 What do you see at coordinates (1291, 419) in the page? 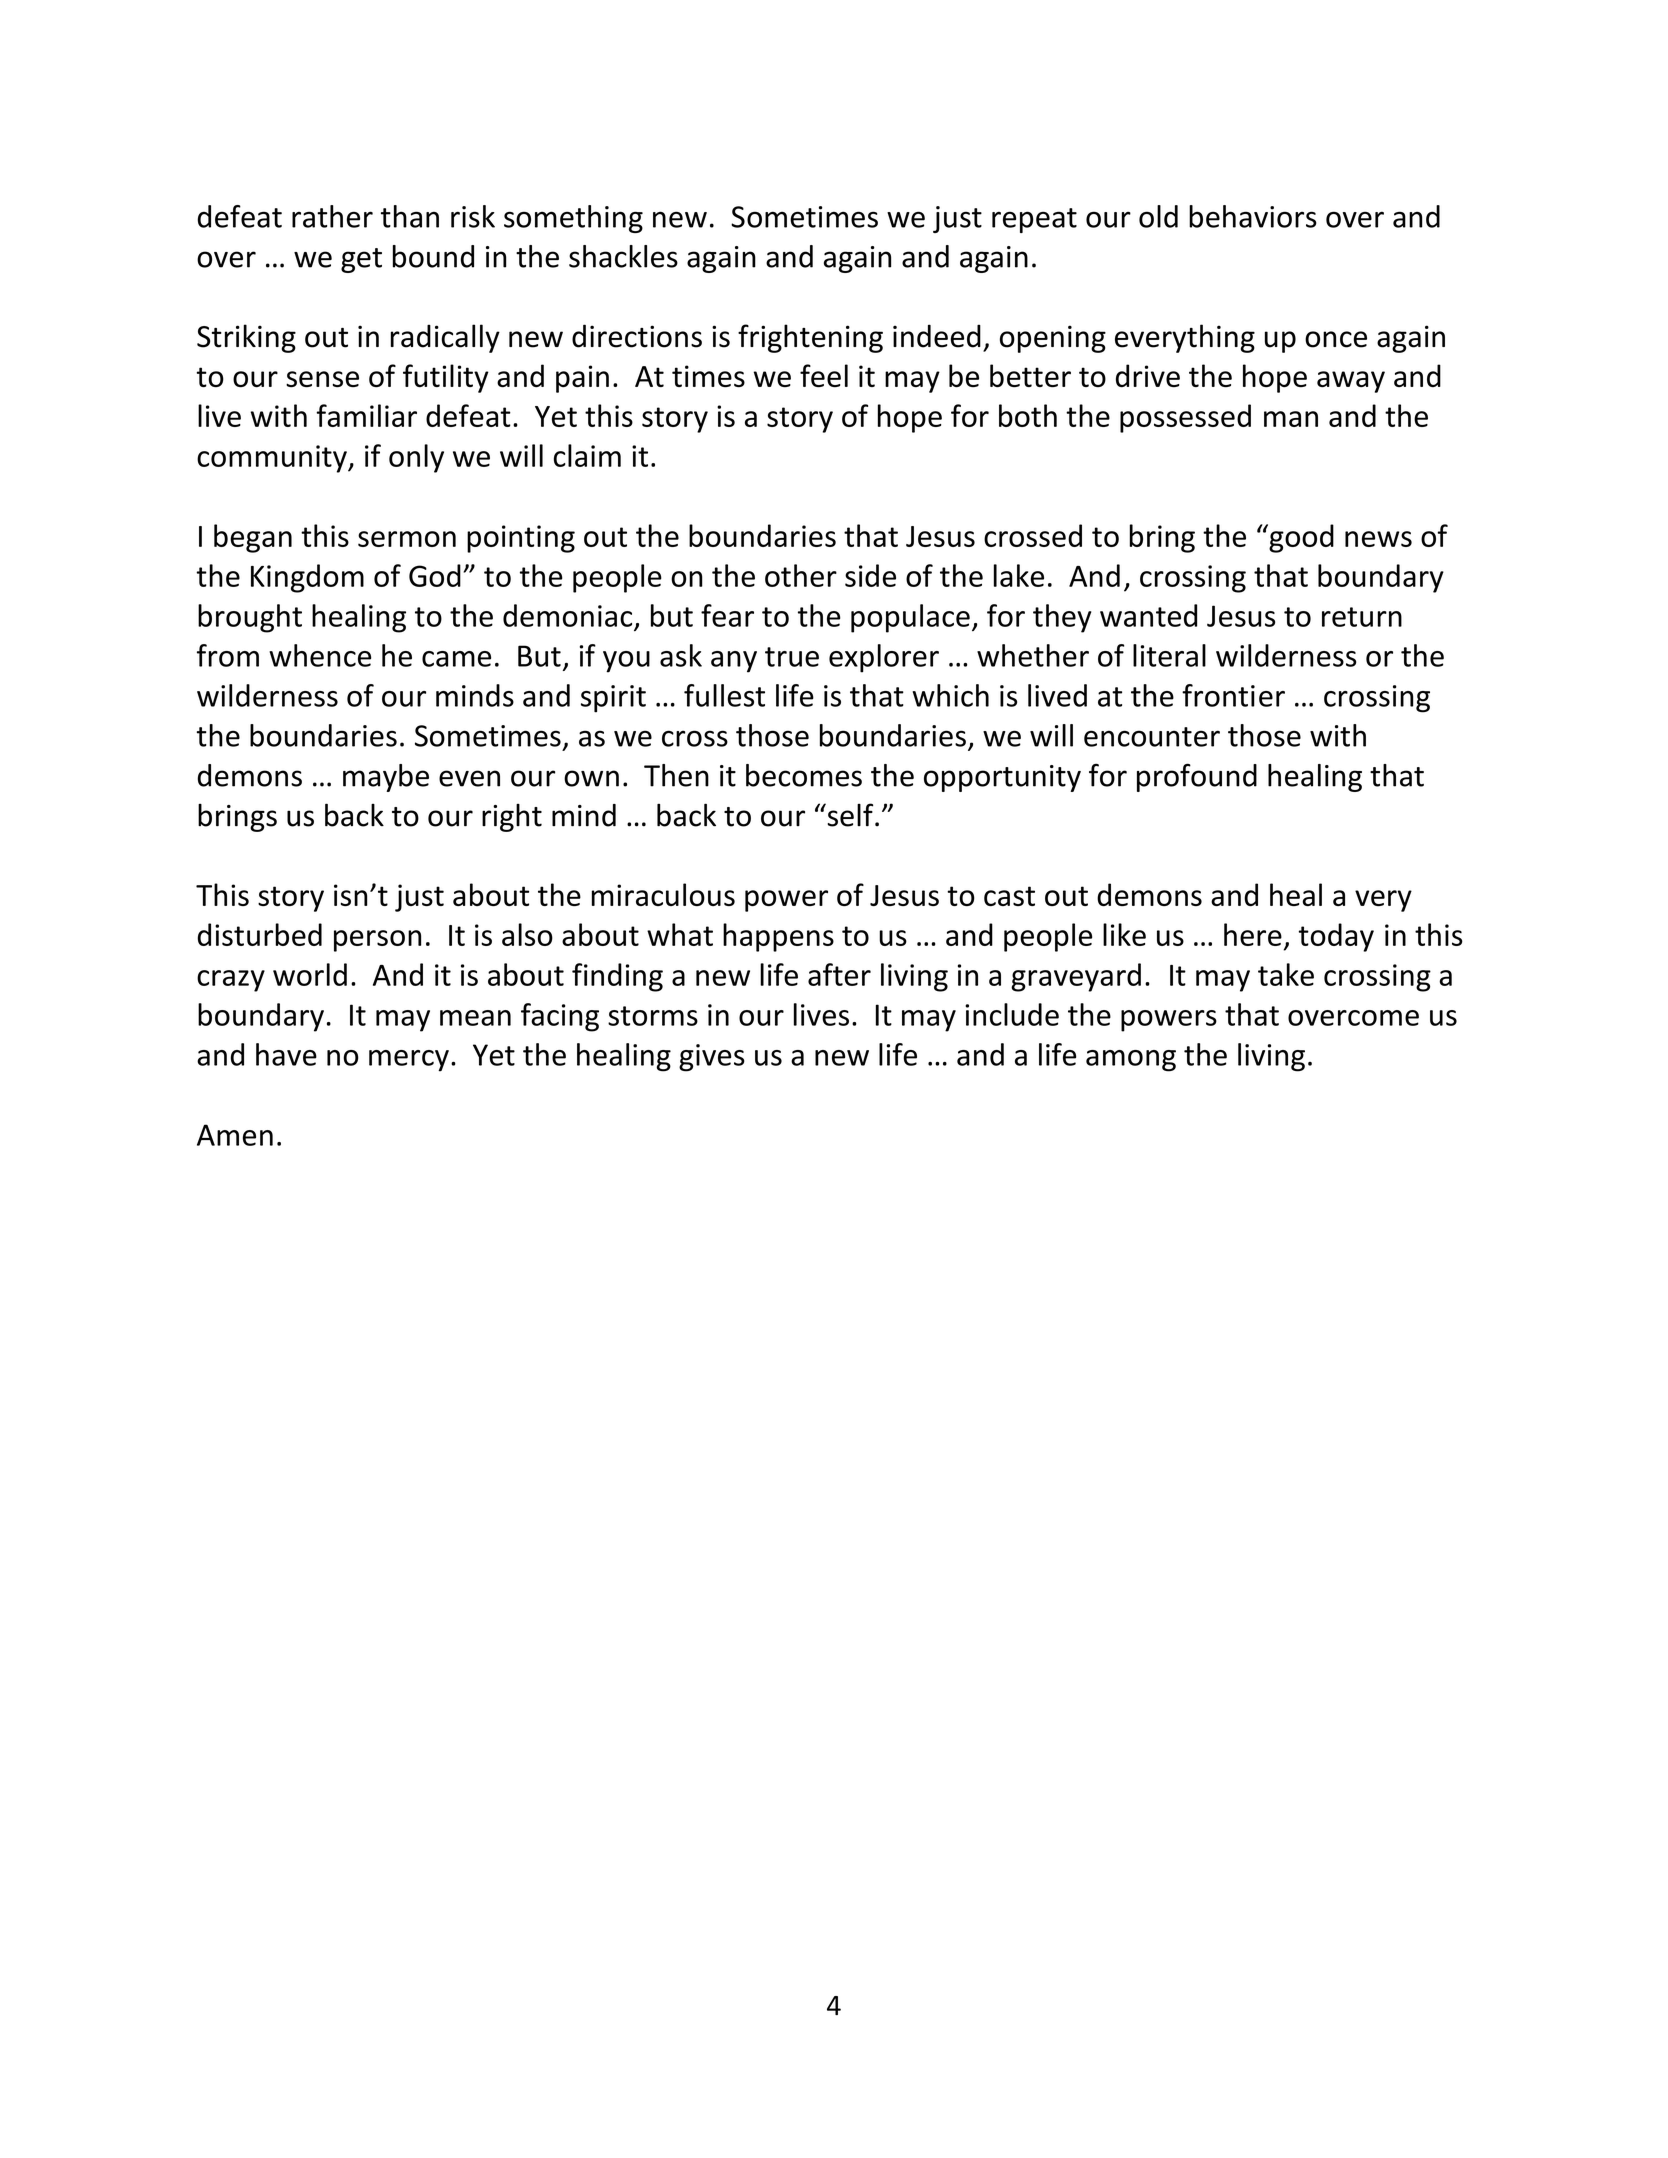
I see `man` at bounding box center [1291, 419].
